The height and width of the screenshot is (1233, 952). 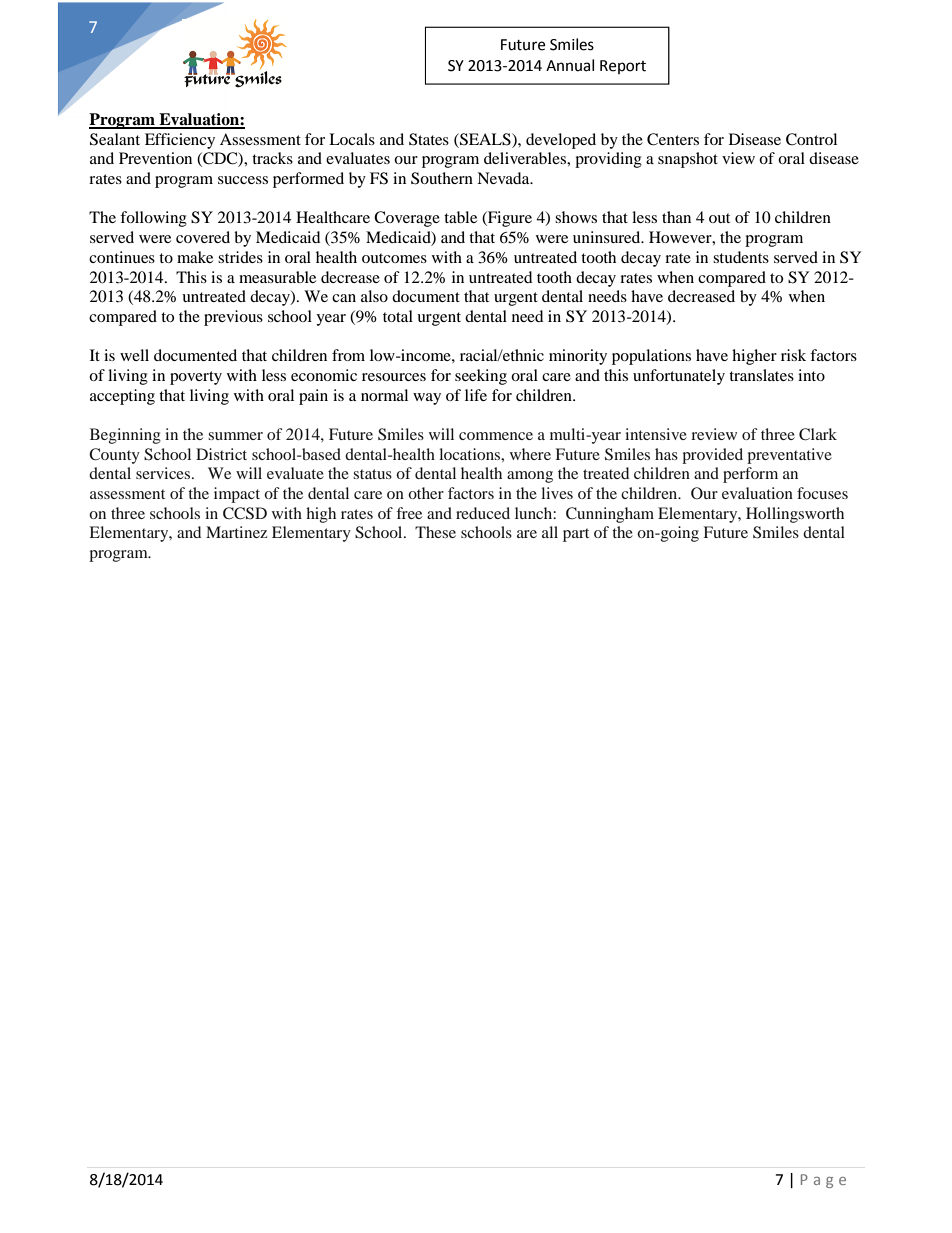 I want to click on reduced, so click(x=483, y=513).
